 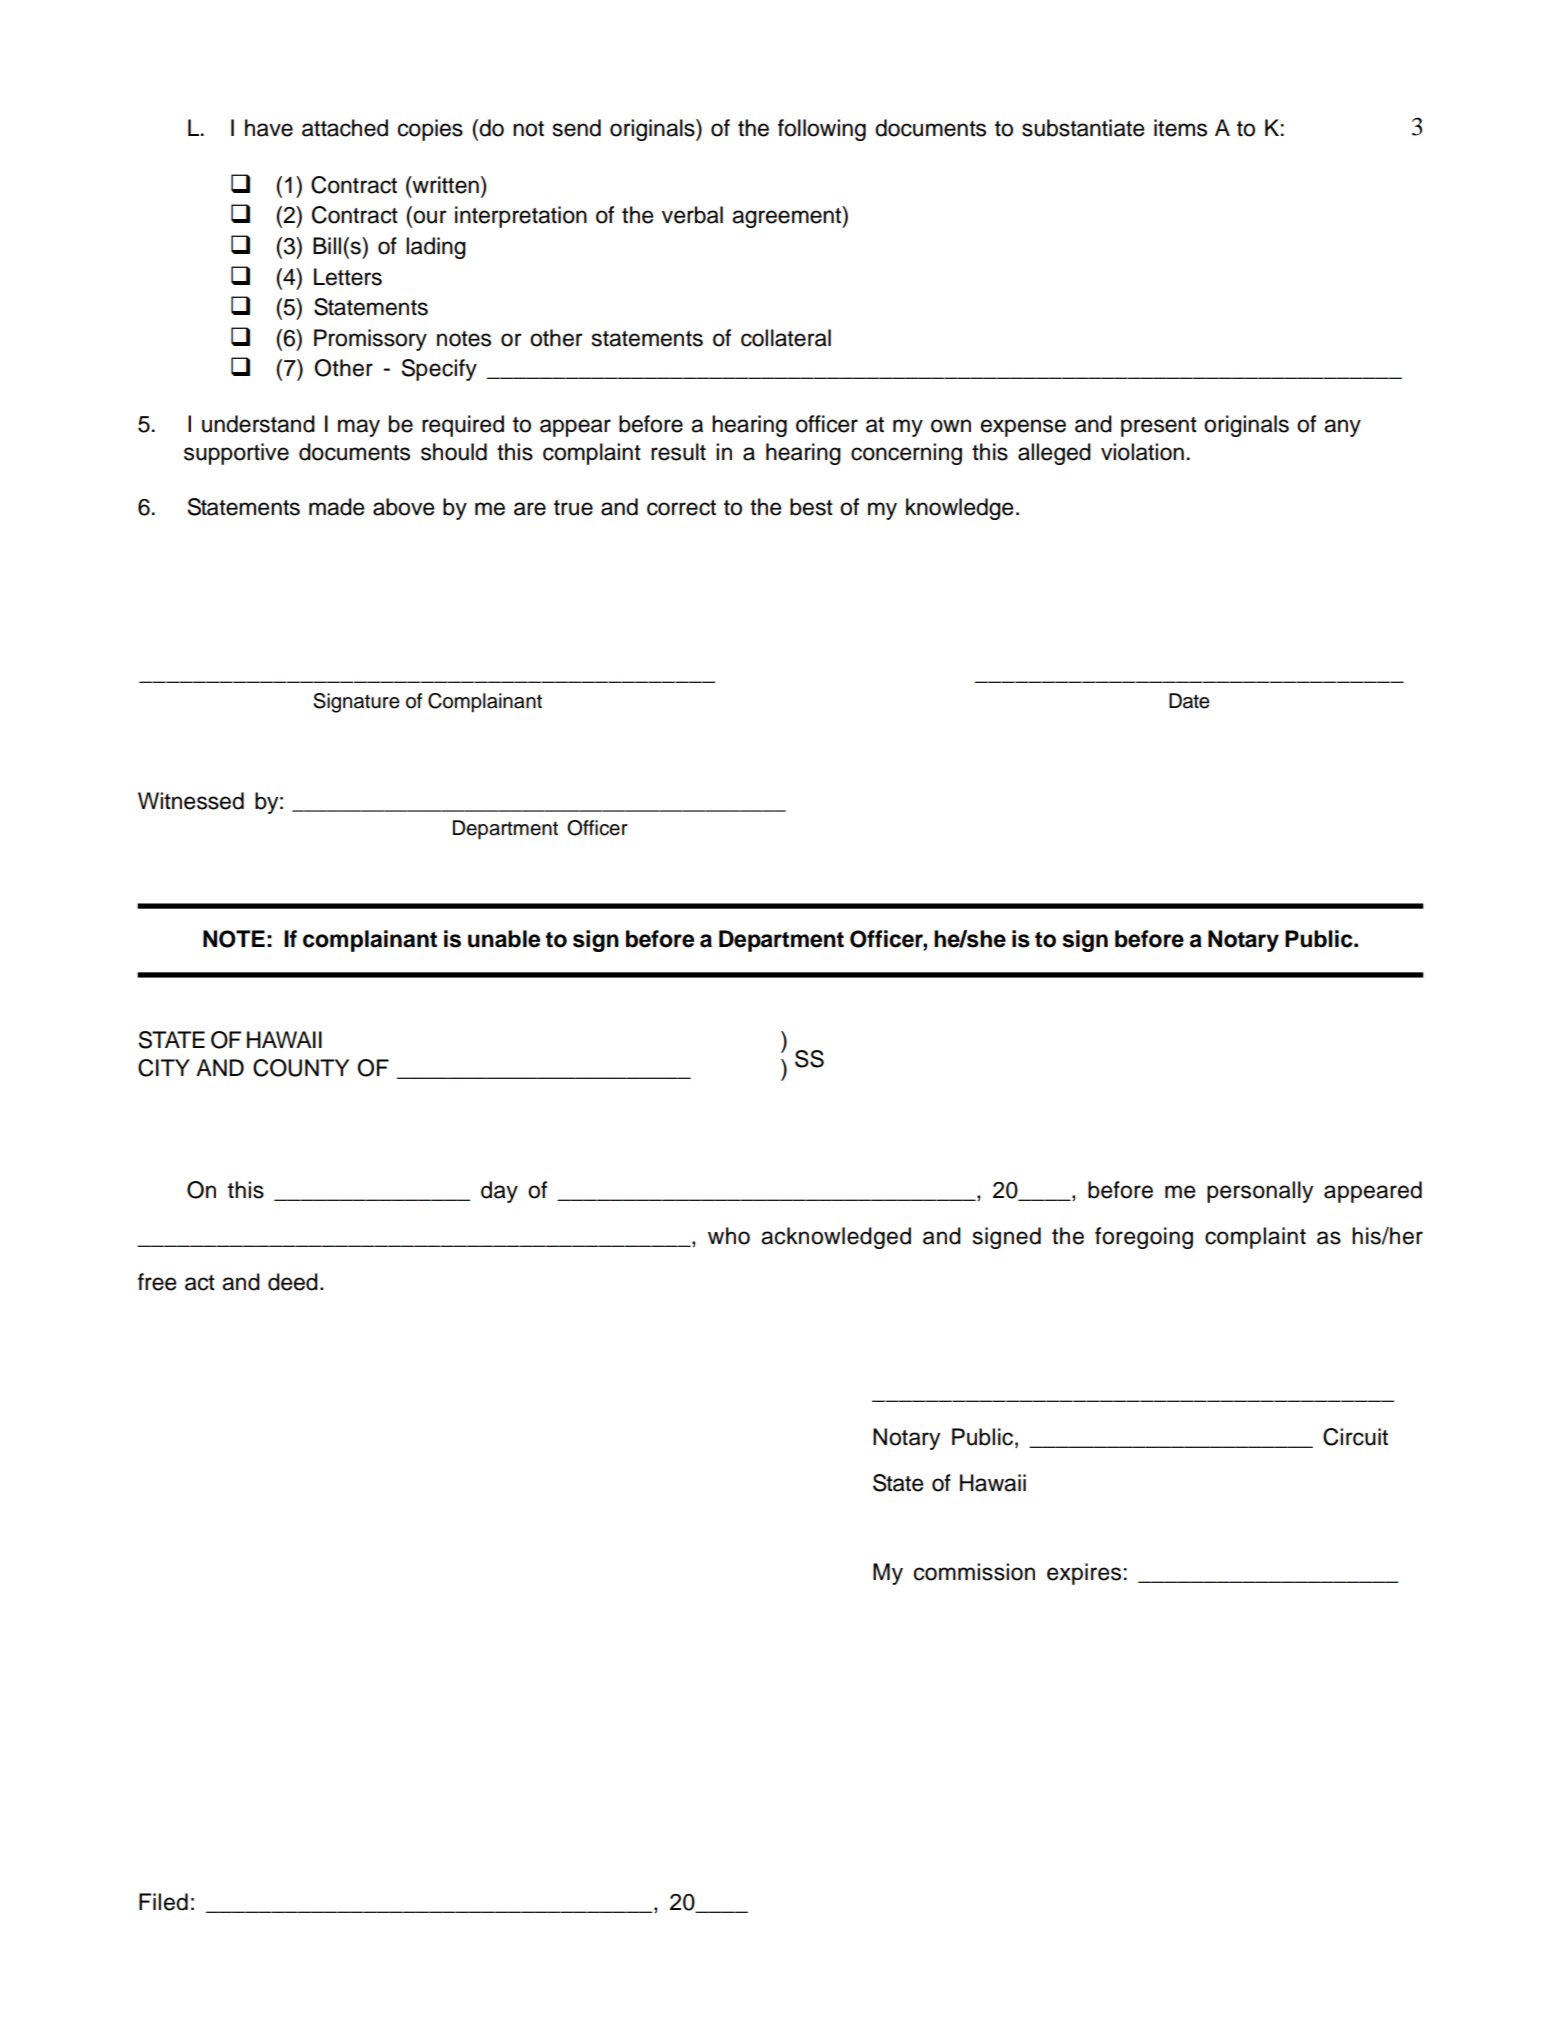 I want to click on items, so click(x=1180, y=128).
